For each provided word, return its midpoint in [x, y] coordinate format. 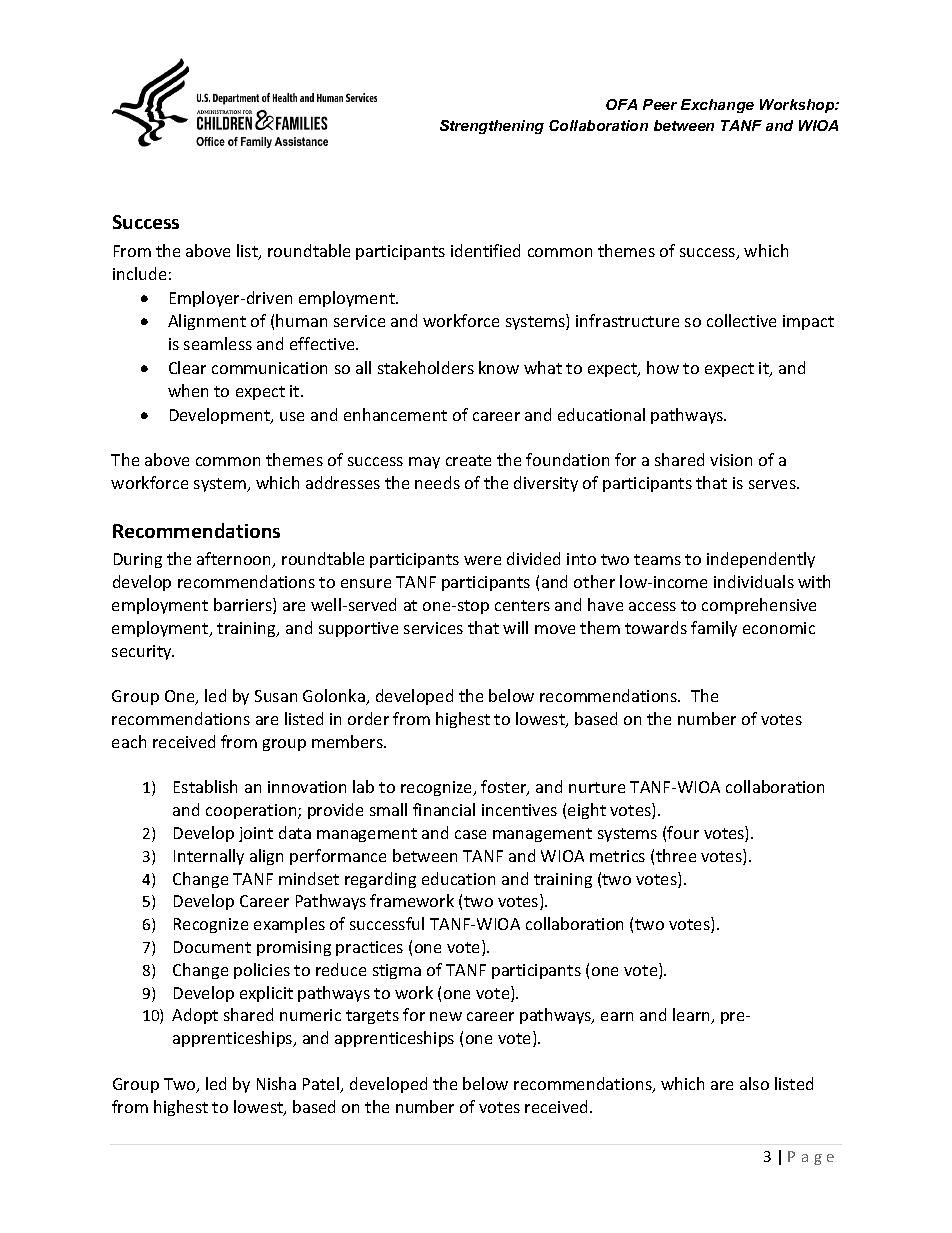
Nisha [276, 1083]
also [754, 1083]
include [139, 273]
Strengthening [492, 127]
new [446, 1016]
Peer [660, 104]
